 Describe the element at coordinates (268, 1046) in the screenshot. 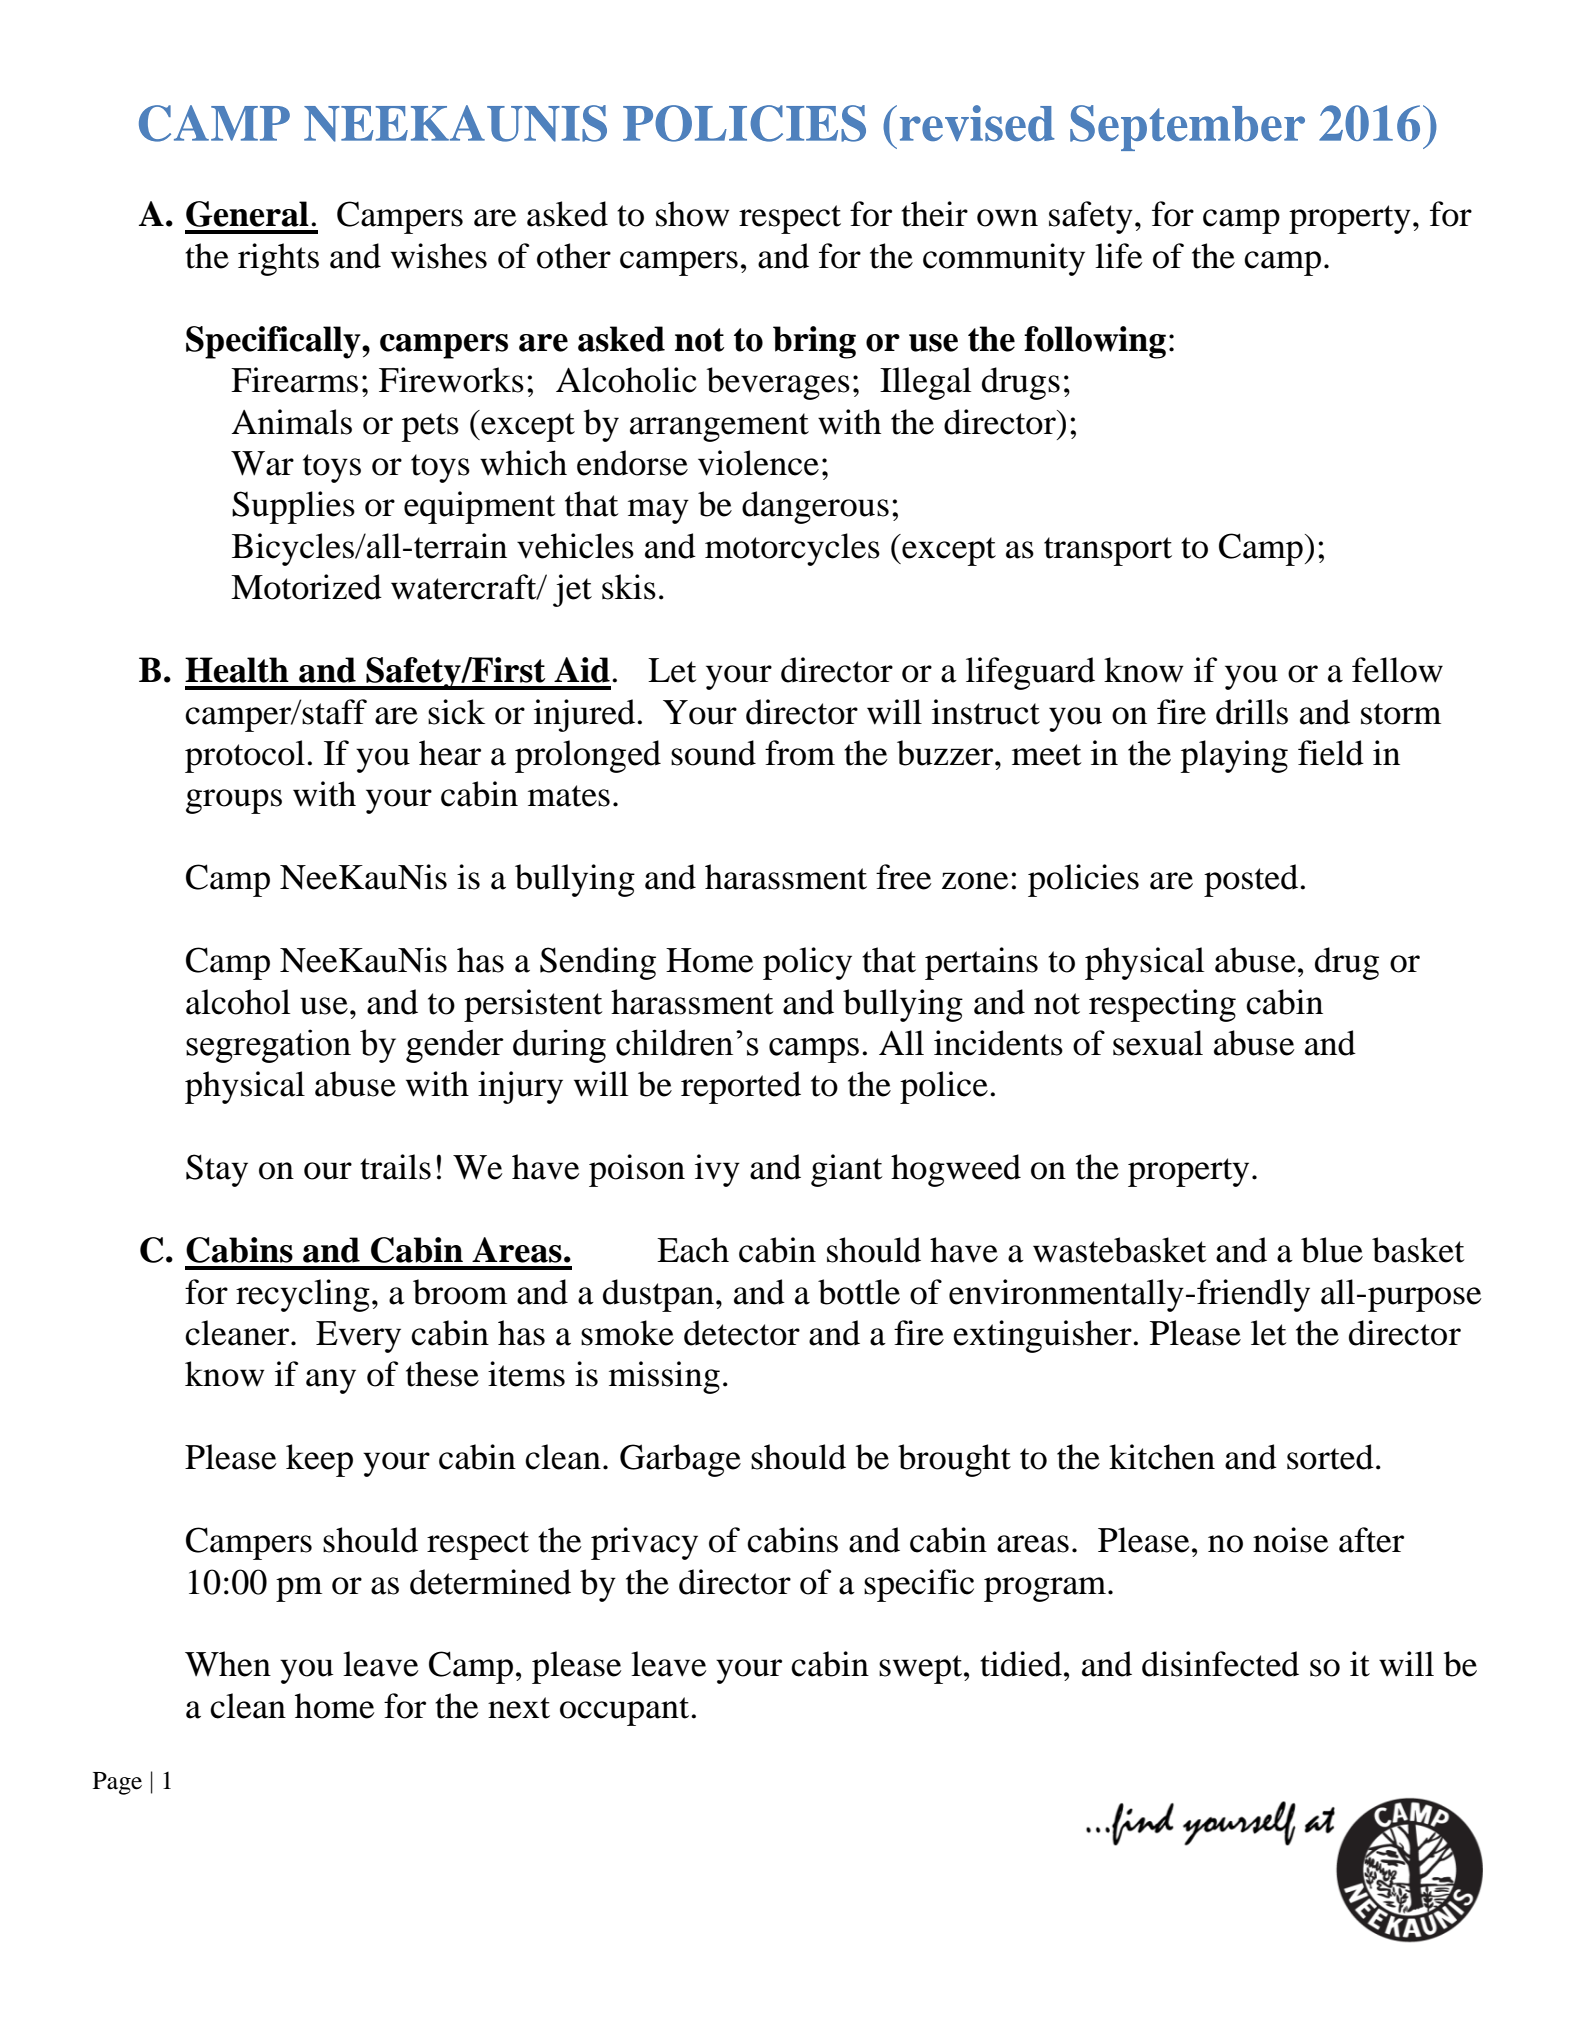

I see `segregation` at that location.
